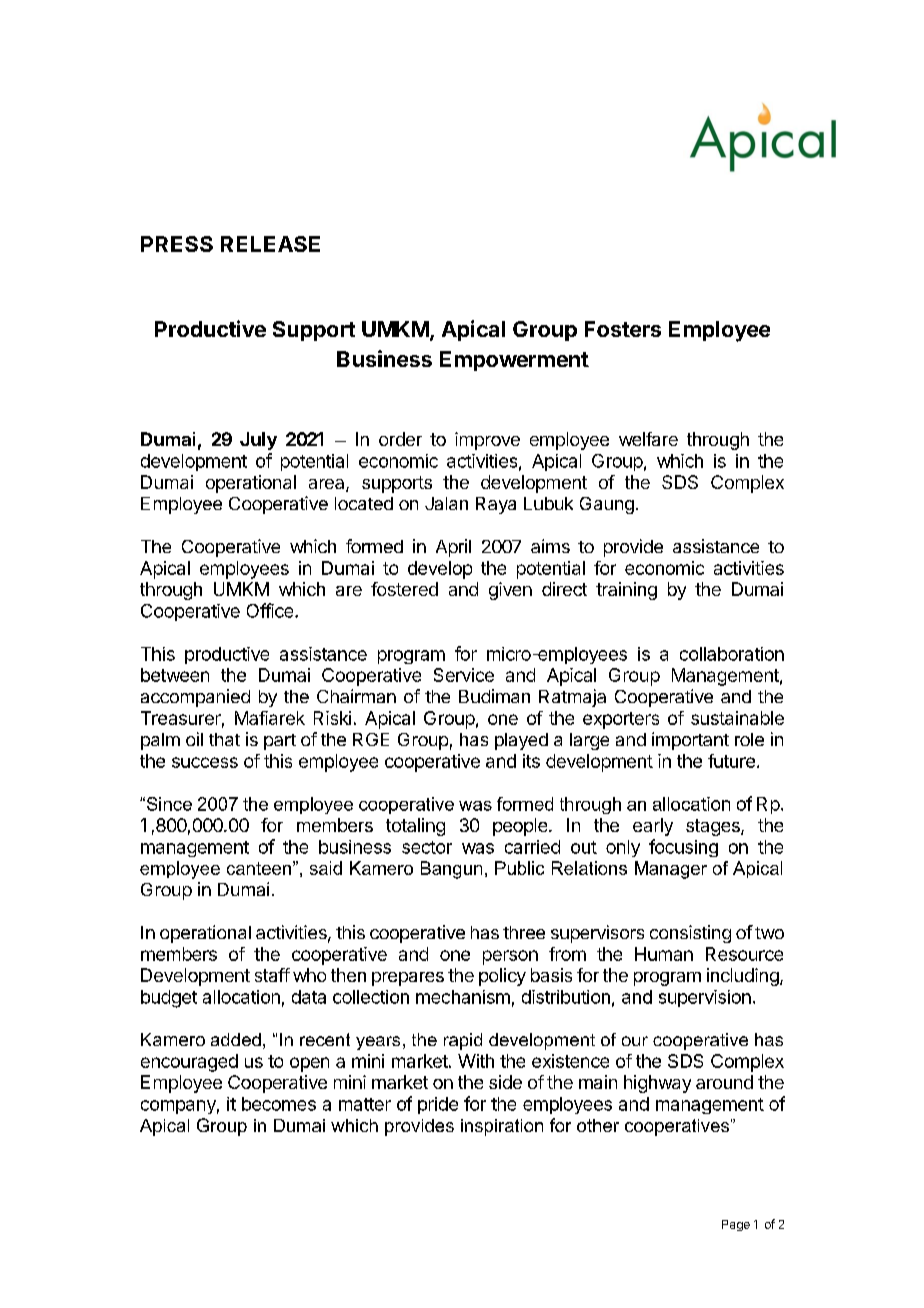  What do you see at coordinates (236, 1039) in the screenshot?
I see `added` at bounding box center [236, 1039].
